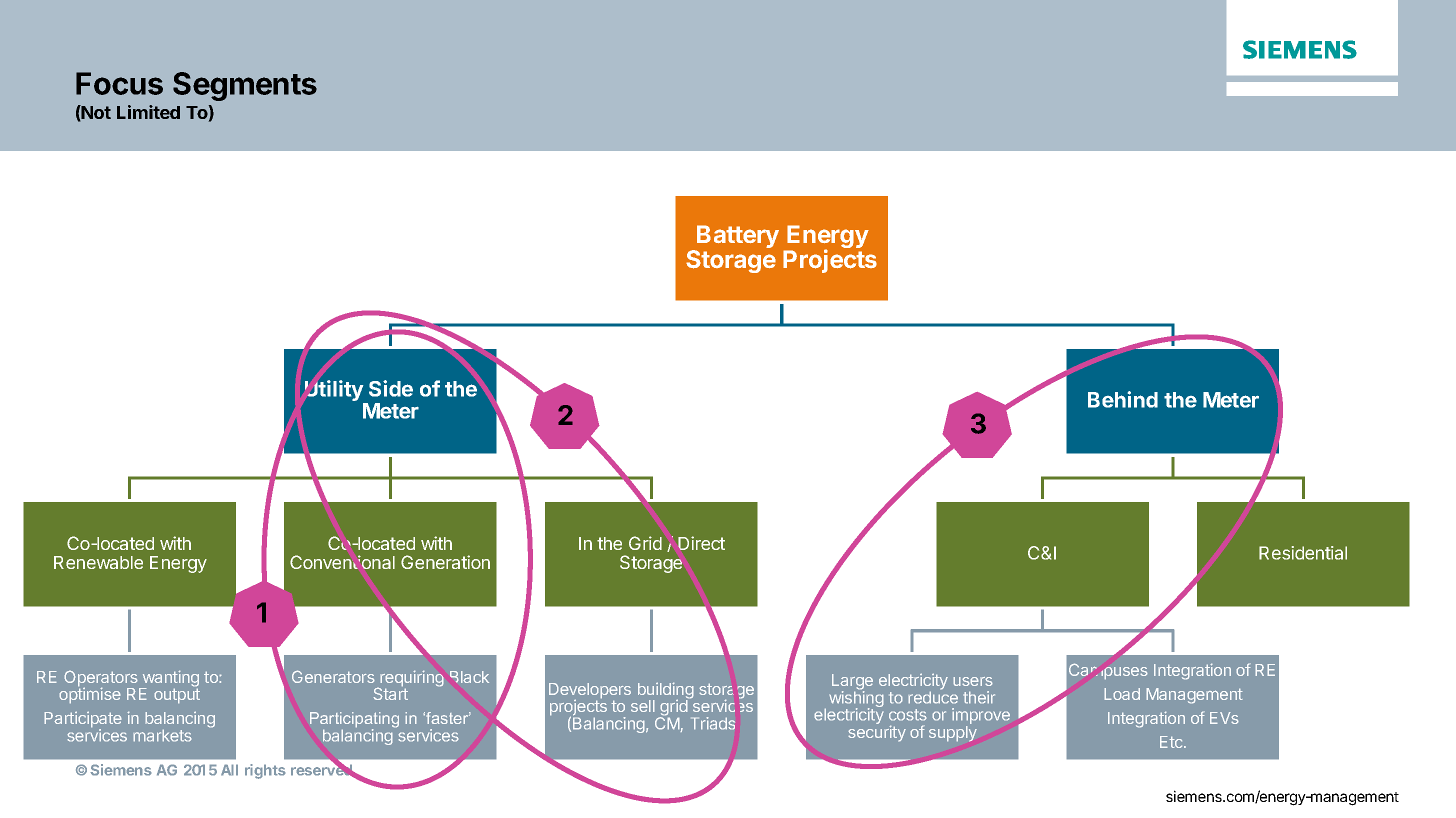 Image resolution: width=1456 pixels, height=818 pixels. Describe the element at coordinates (469, 677) in the document. I see `Black` at that location.
